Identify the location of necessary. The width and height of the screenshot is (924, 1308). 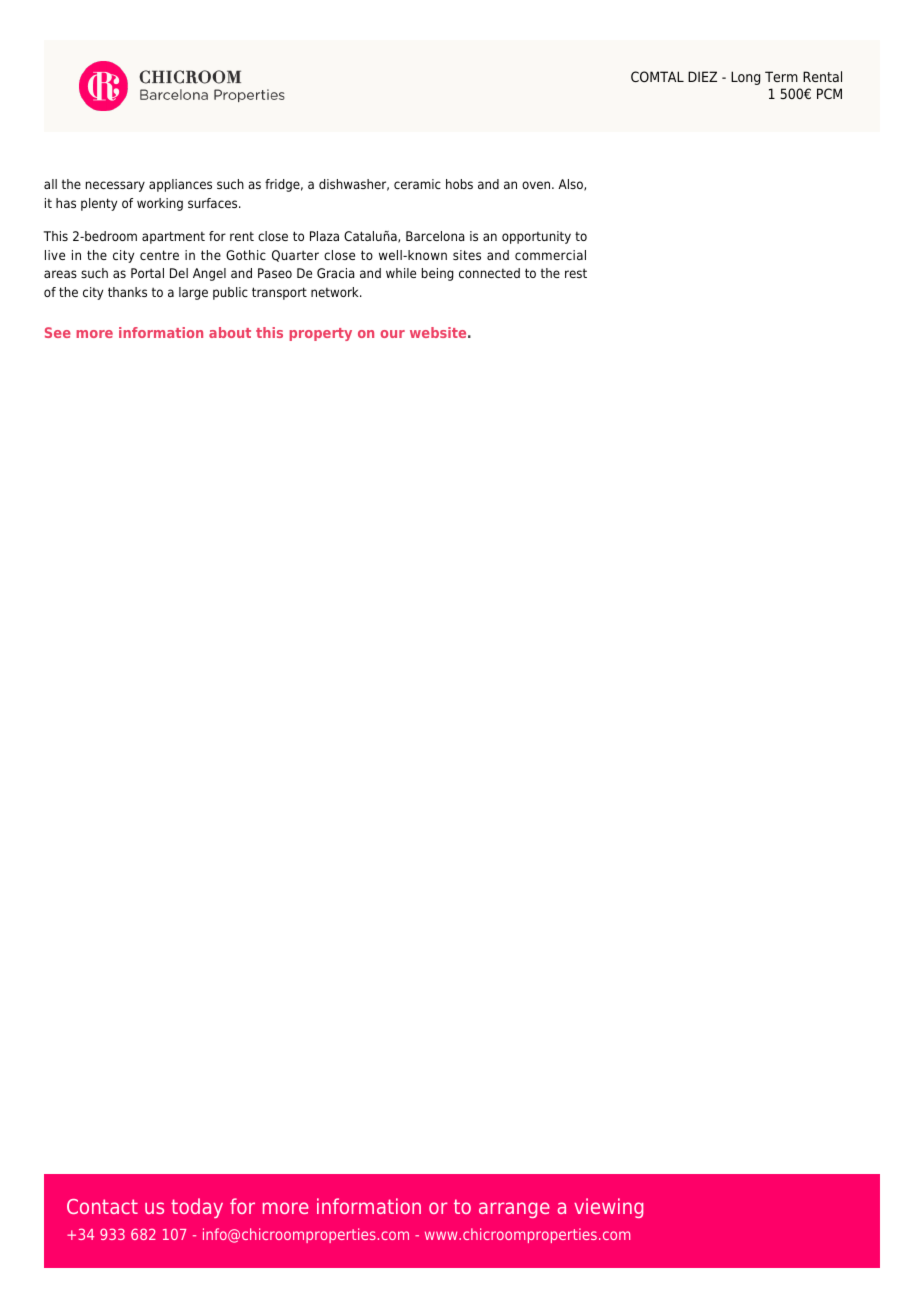
(115, 186).
